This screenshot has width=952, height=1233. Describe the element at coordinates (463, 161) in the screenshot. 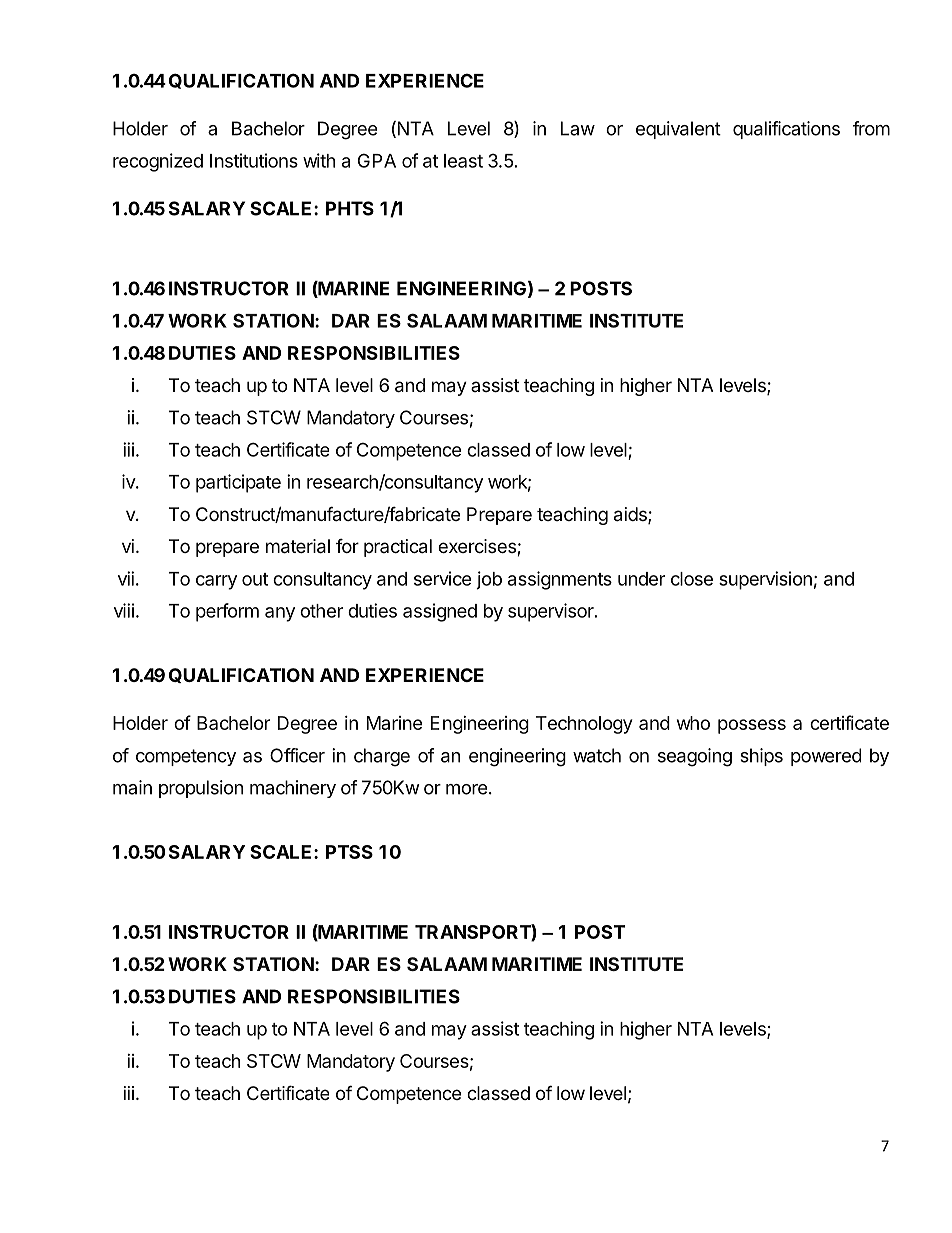

I see `least` at that location.
